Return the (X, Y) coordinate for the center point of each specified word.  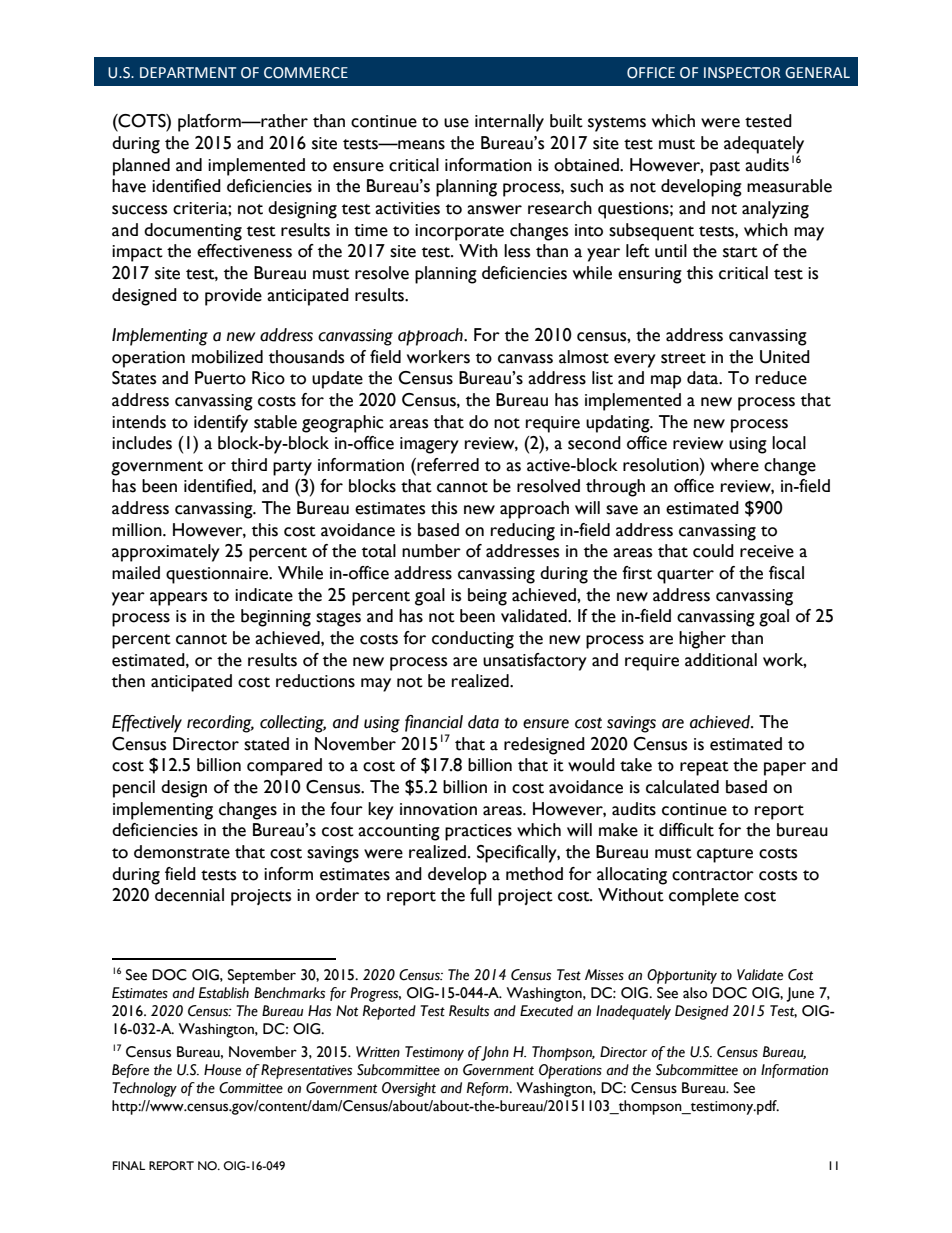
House (222, 1070)
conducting (473, 640)
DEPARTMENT (188, 72)
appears (178, 599)
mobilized (227, 357)
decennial (189, 895)
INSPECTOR (742, 73)
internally (509, 123)
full (481, 895)
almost (584, 357)
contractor (713, 875)
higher (702, 640)
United (785, 357)
